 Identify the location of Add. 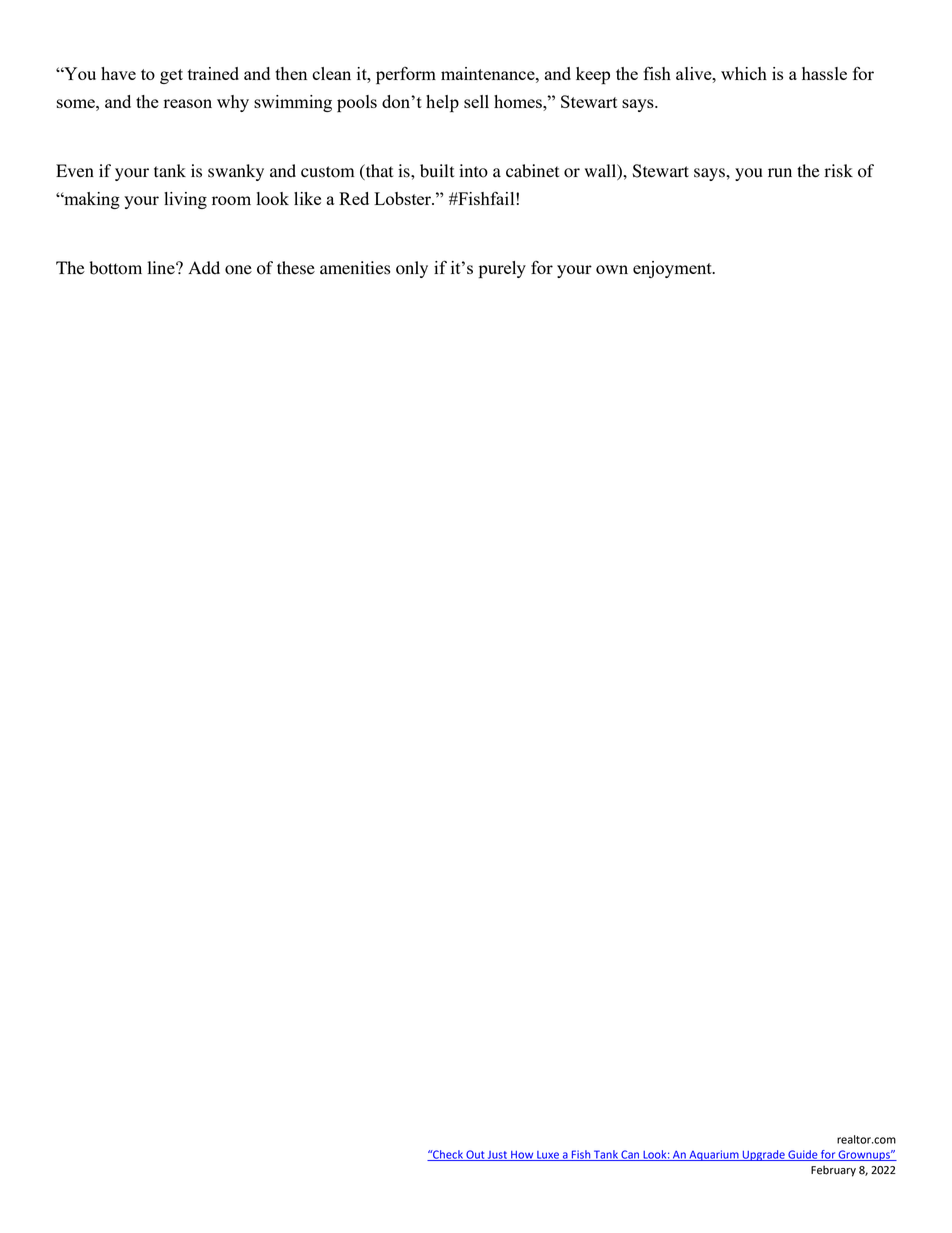
(204, 268).
